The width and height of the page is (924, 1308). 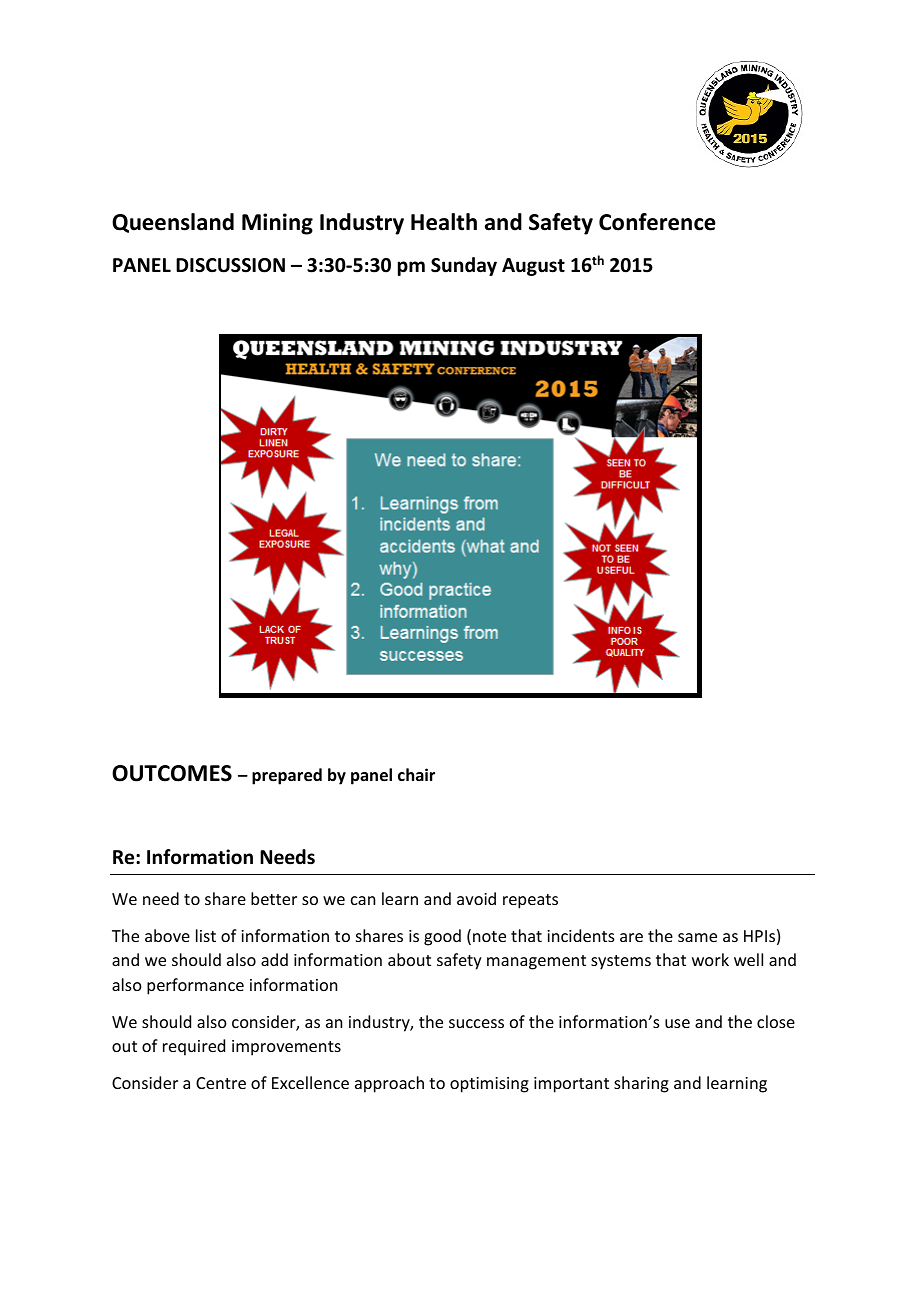 What do you see at coordinates (221, 1083) in the page?
I see `Centre` at bounding box center [221, 1083].
